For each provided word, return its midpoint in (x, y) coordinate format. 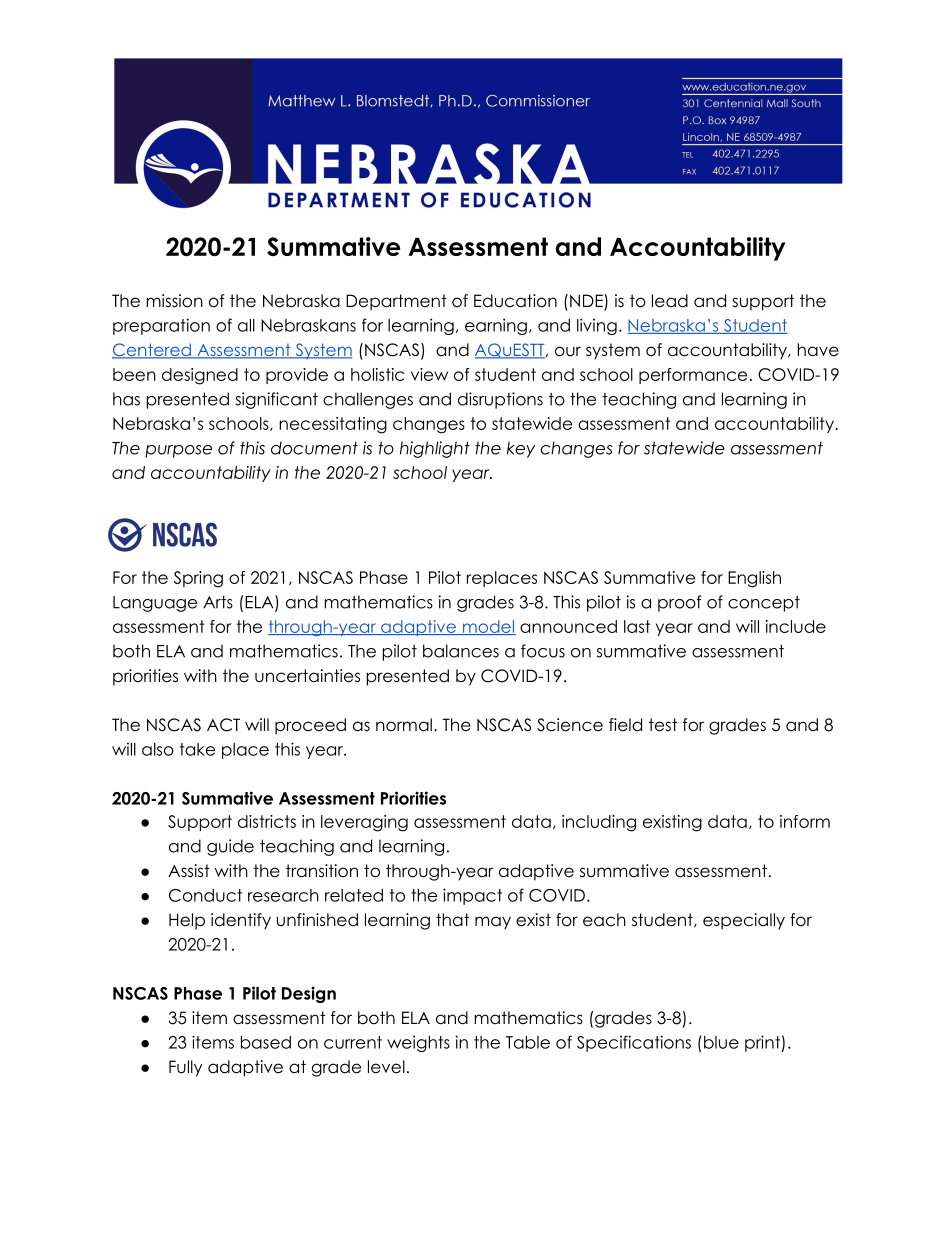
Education (515, 301)
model (488, 627)
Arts (218, 602)
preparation (161, 326)
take (197, 749)
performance (693, 376)
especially (744, 921)
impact (472, 896)
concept (764, 604)
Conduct (205, 895)
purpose (178, 451)
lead (670, 301)
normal (404, 725)
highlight (435, 449)
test (663, 725)
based (266, 1042)
